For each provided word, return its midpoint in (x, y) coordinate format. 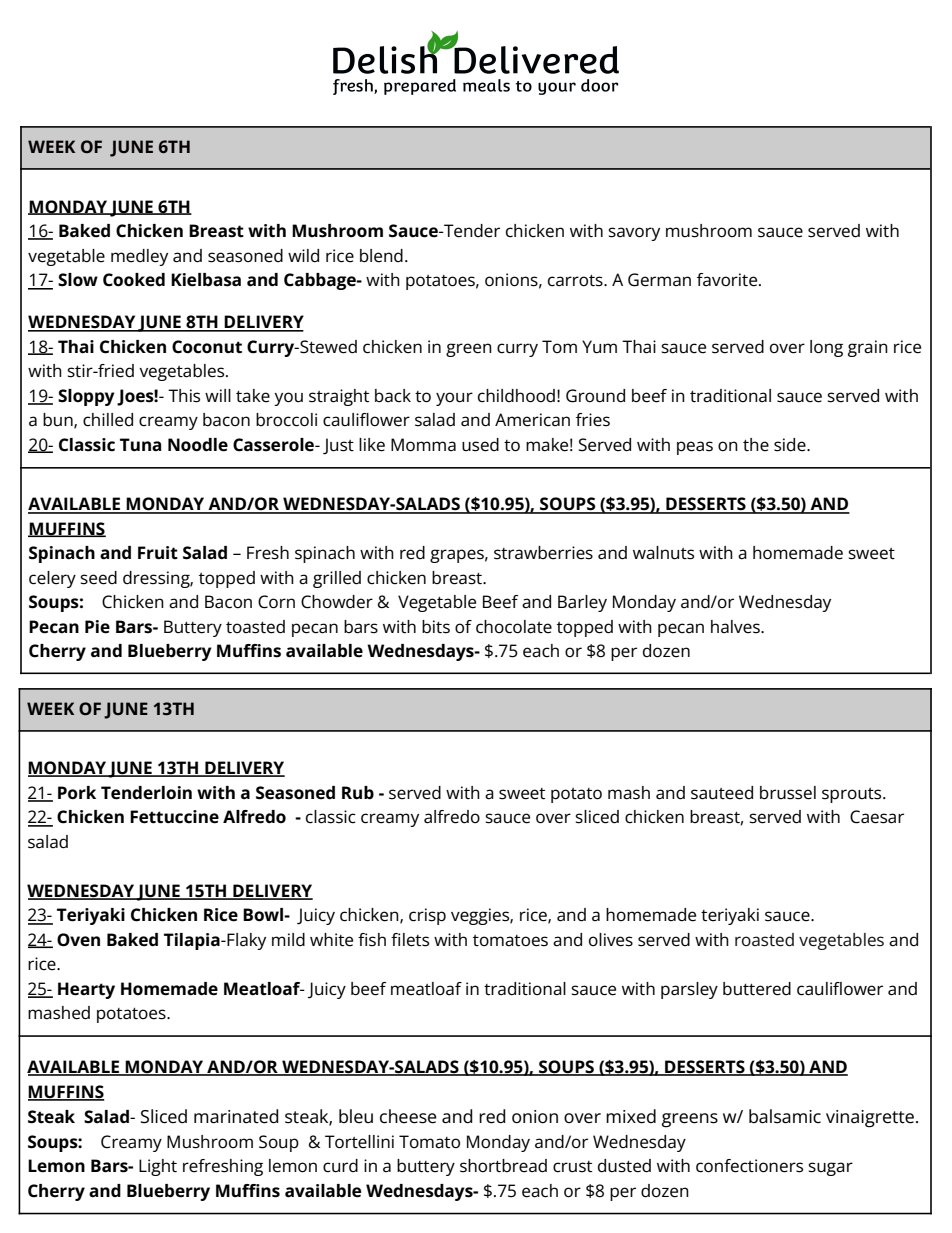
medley (139, 257)
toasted (255, 627)
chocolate (514, 627)
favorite (728, 280)
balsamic (785, 1116)
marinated (236, 1116)
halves (736, 627)
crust (572, 1167)
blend (381, 256)
